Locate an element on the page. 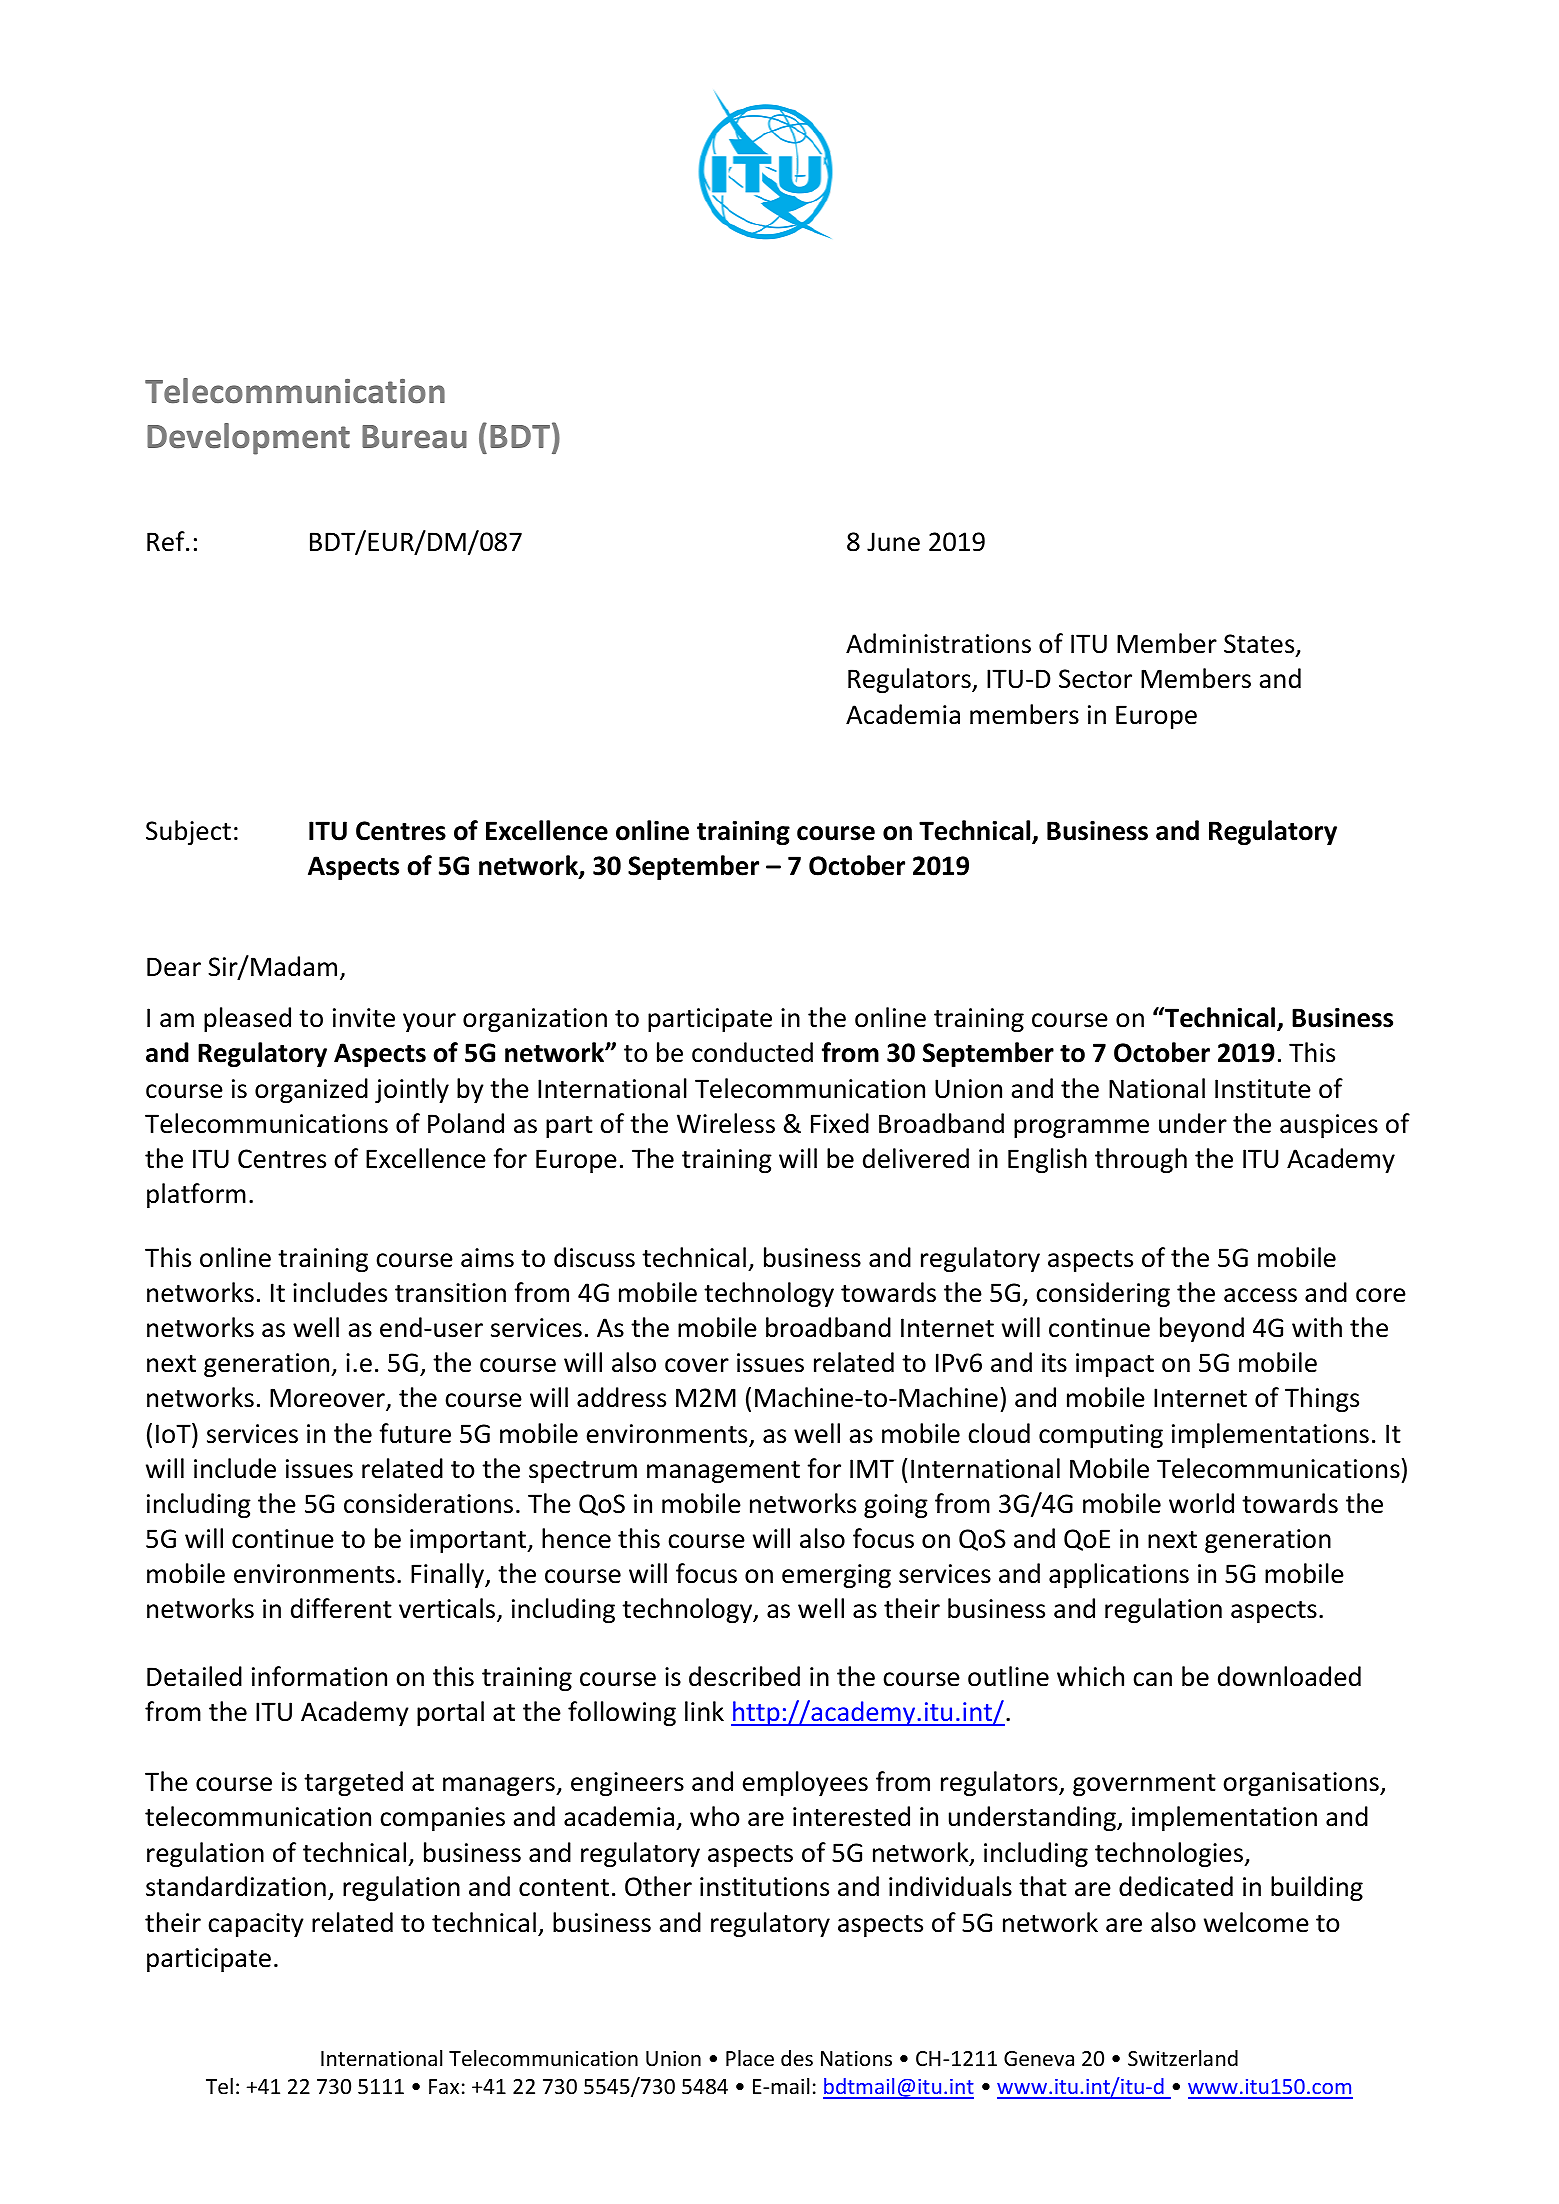  Institute is located at coordinates (1263, 1089).
